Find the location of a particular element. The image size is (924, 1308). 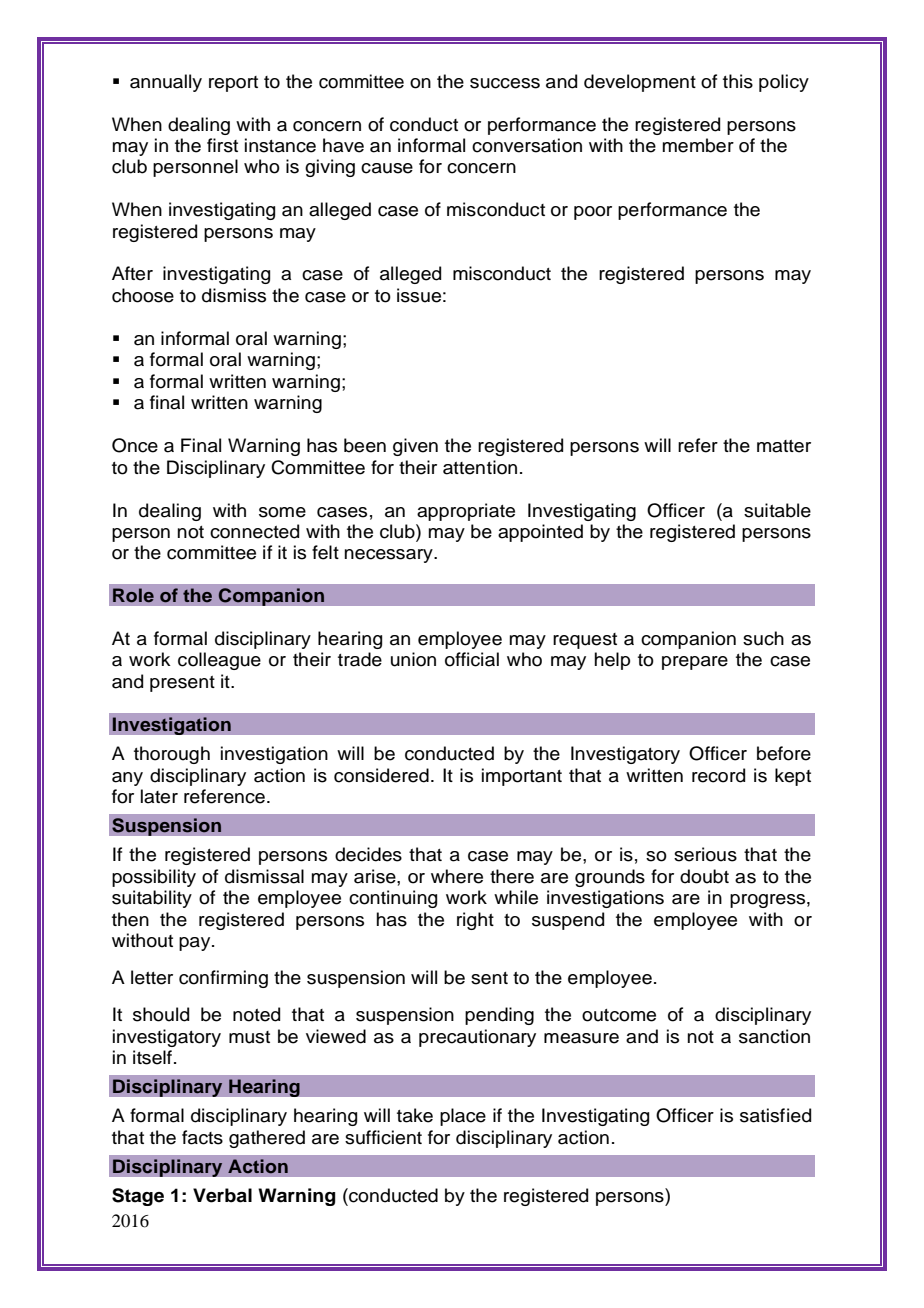

prepare is located at coordinates (695, 663).
